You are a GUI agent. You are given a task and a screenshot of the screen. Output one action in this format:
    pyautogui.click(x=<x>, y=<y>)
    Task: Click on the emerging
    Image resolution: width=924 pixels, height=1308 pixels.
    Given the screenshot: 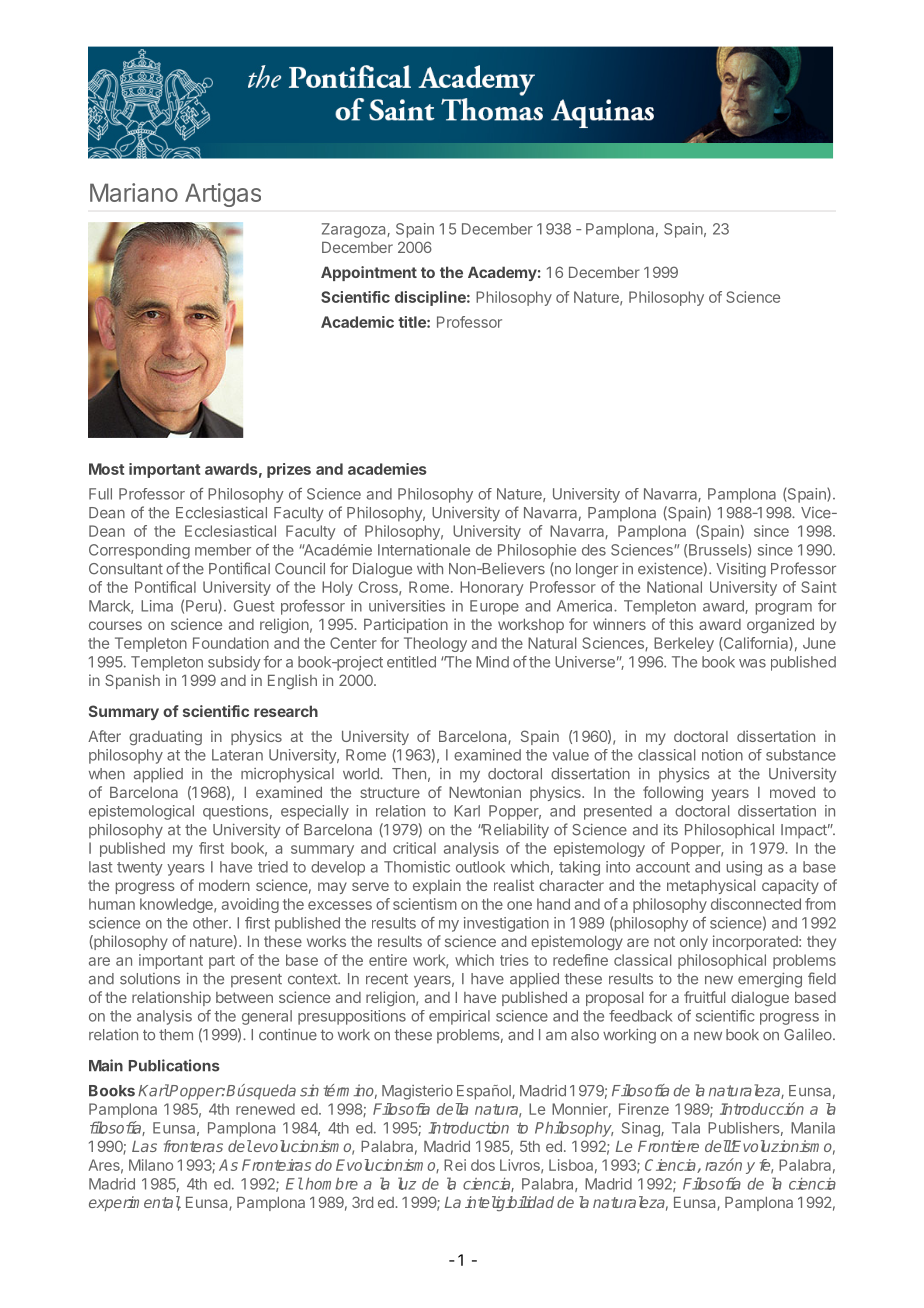 What is the action you would take?
    pyautogui.click(x=770, y=980)
